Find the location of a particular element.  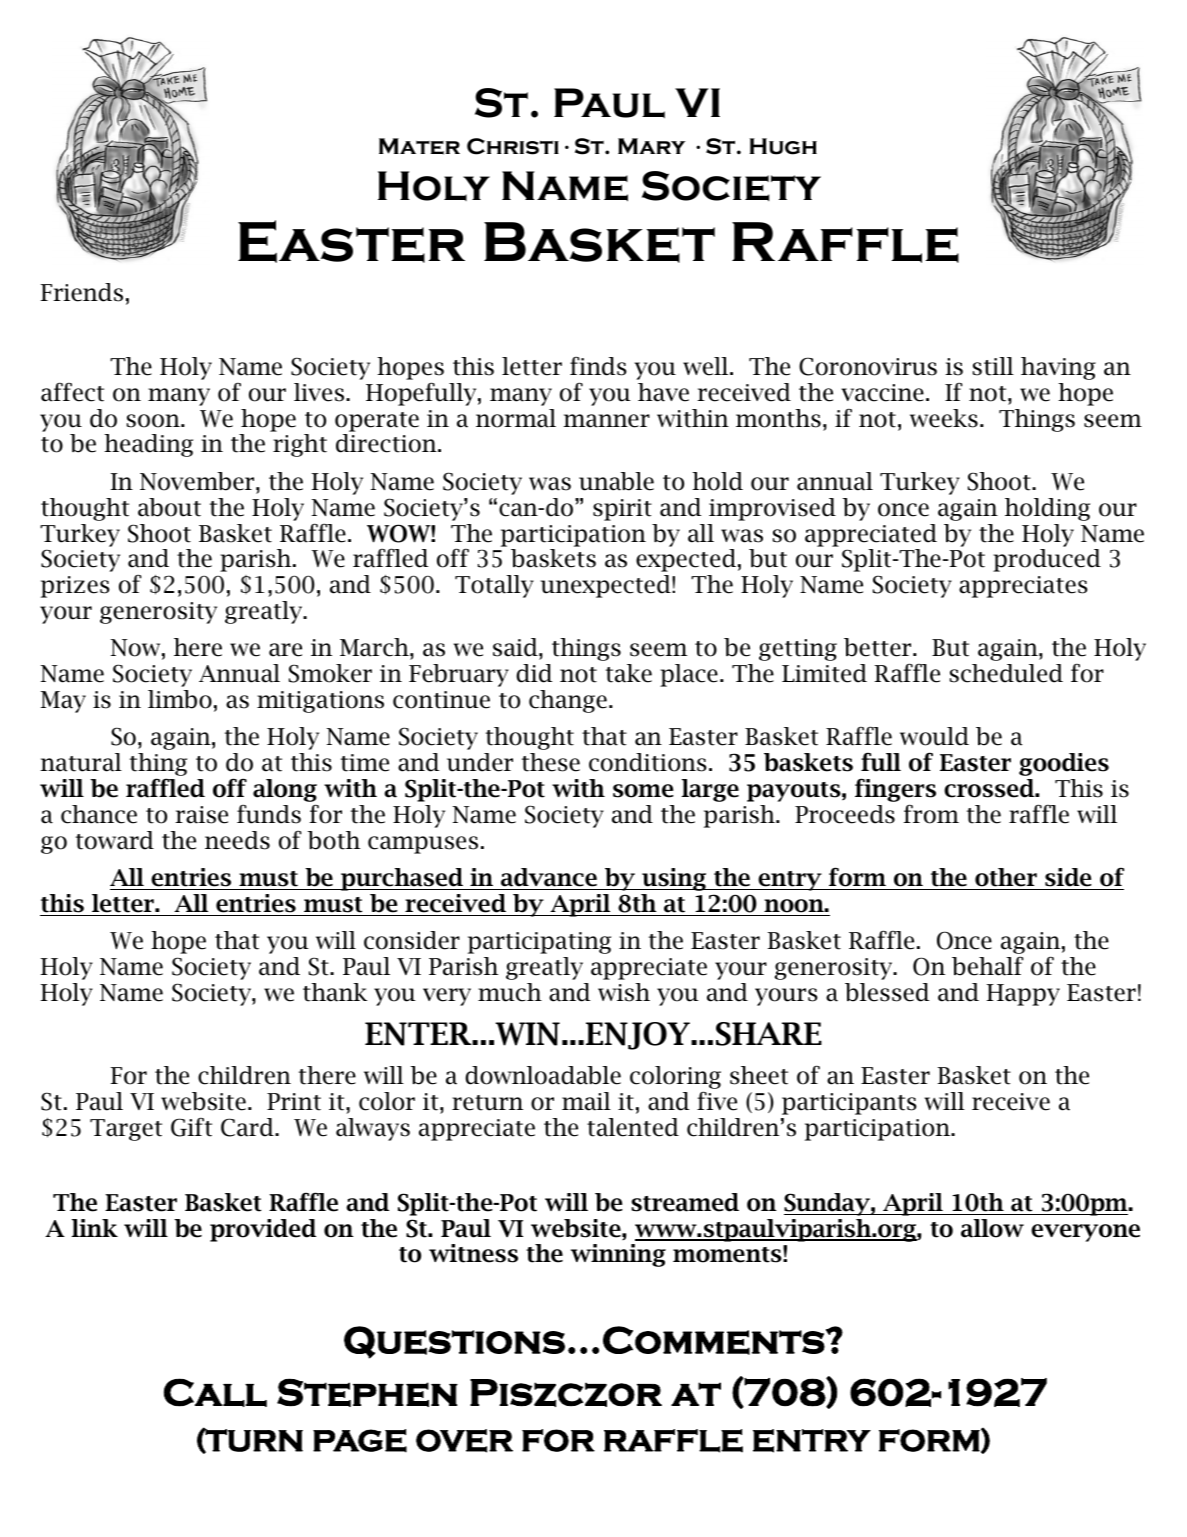

Call is located at coordinates (215, 1392).
